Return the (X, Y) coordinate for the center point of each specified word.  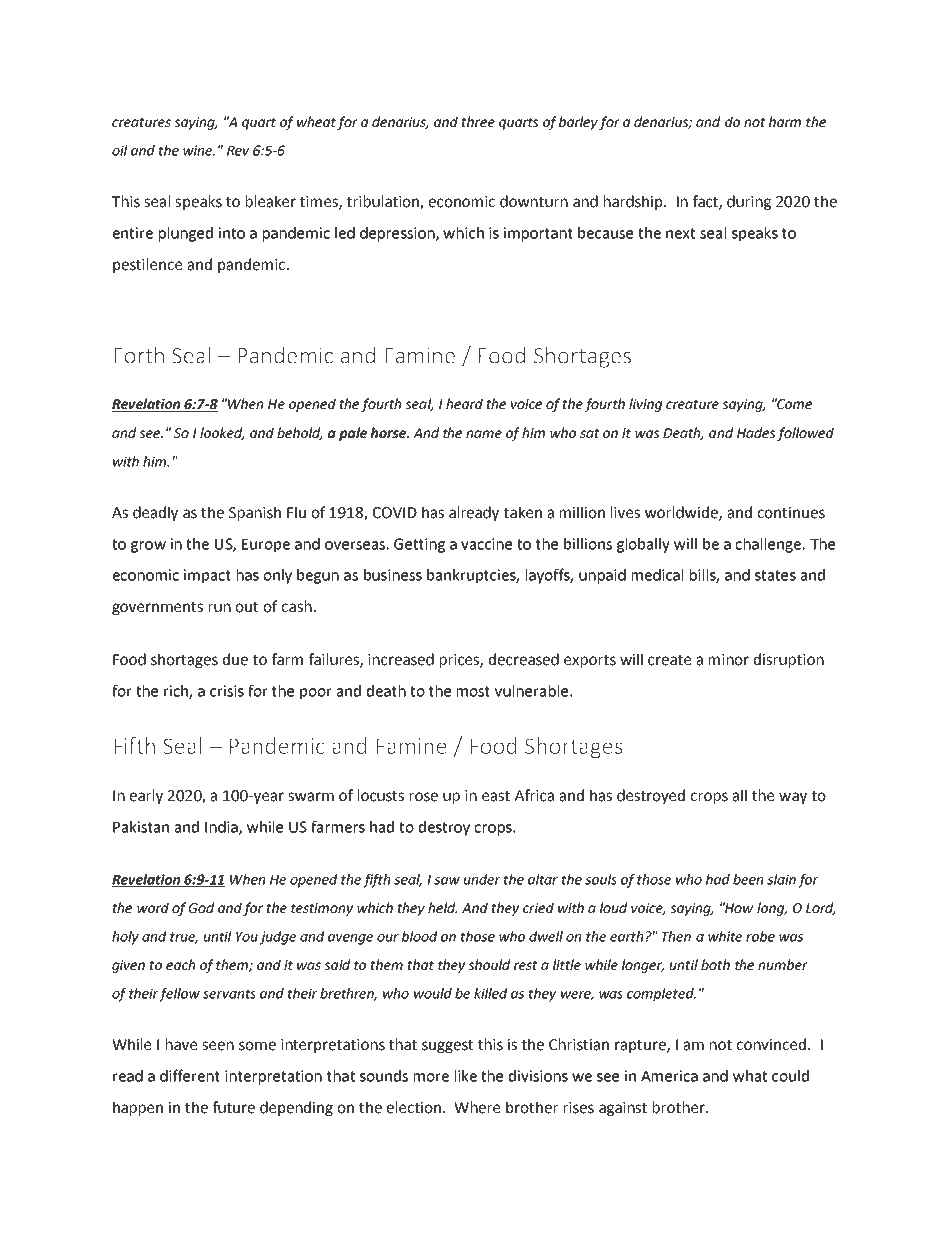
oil (120, 150)
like (466, 1076)
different (190, 1075)
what (750, 1076)
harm (785, 121)
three (478, 121)
